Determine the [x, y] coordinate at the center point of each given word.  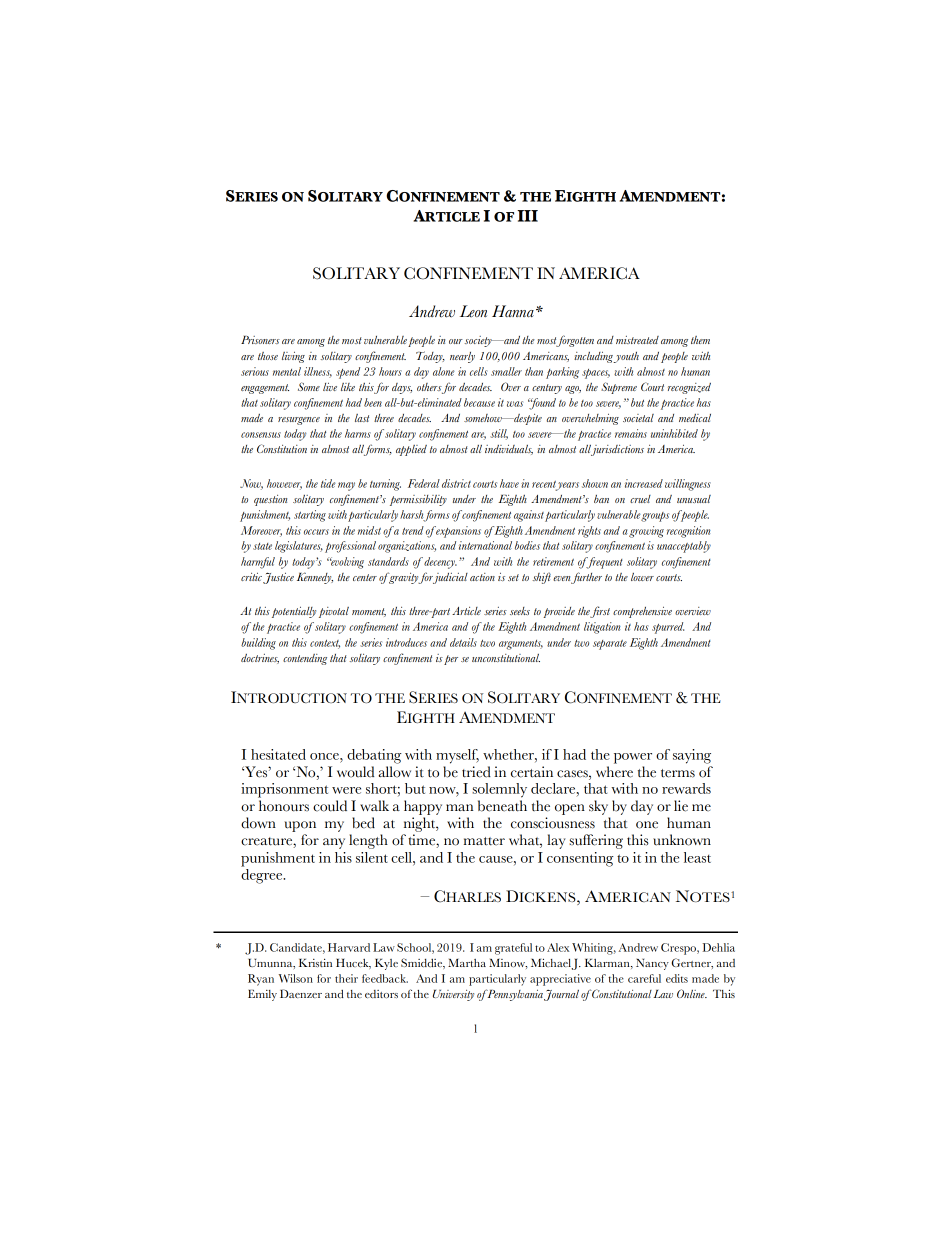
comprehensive [642, 612]
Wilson [296, 978]
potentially [294, 612]
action [482, 577]
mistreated [637, 340]
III [527, 216]
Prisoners [260, 340]
